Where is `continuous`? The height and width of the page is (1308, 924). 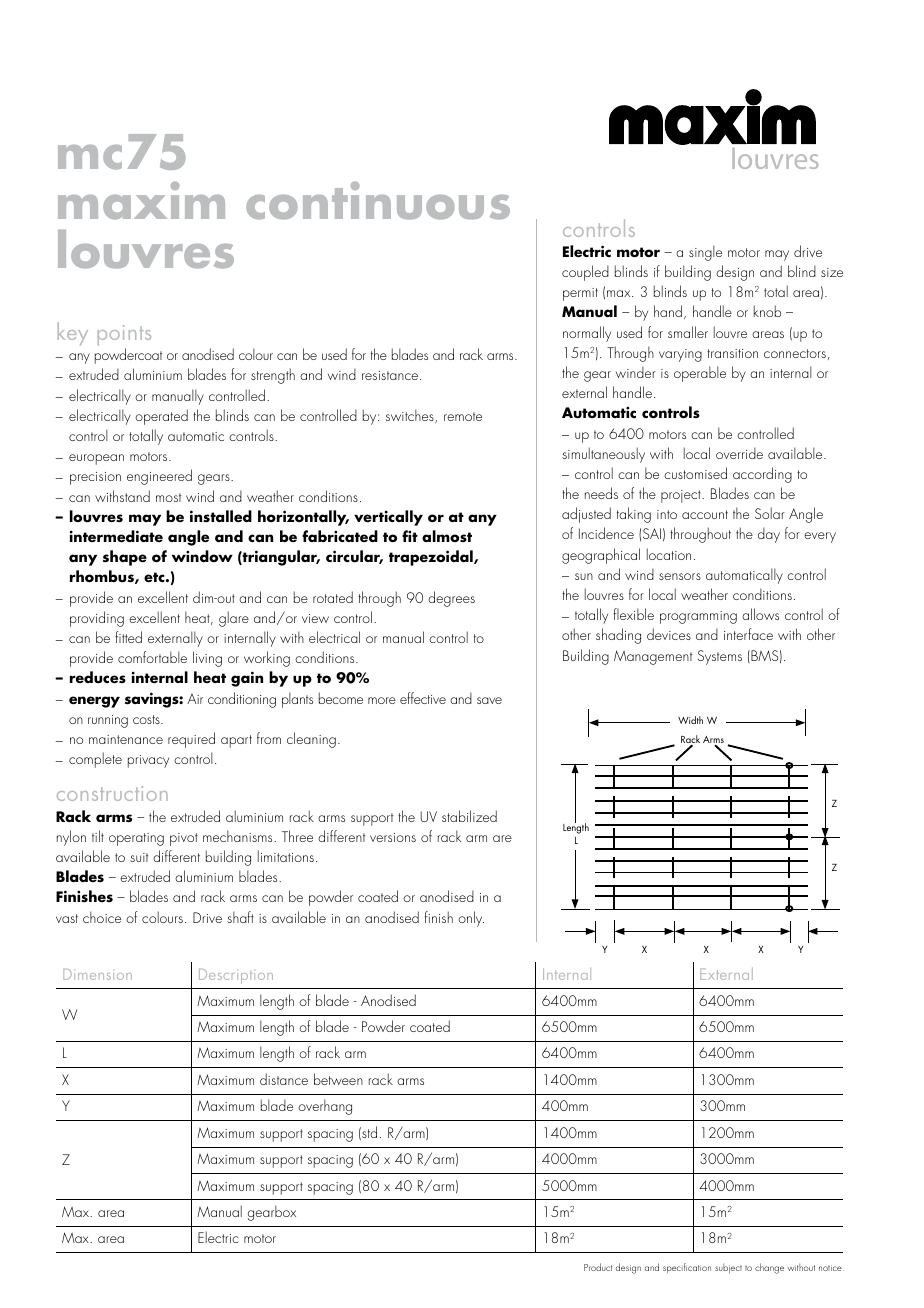
continuous is located at coordinates (378, 200).
